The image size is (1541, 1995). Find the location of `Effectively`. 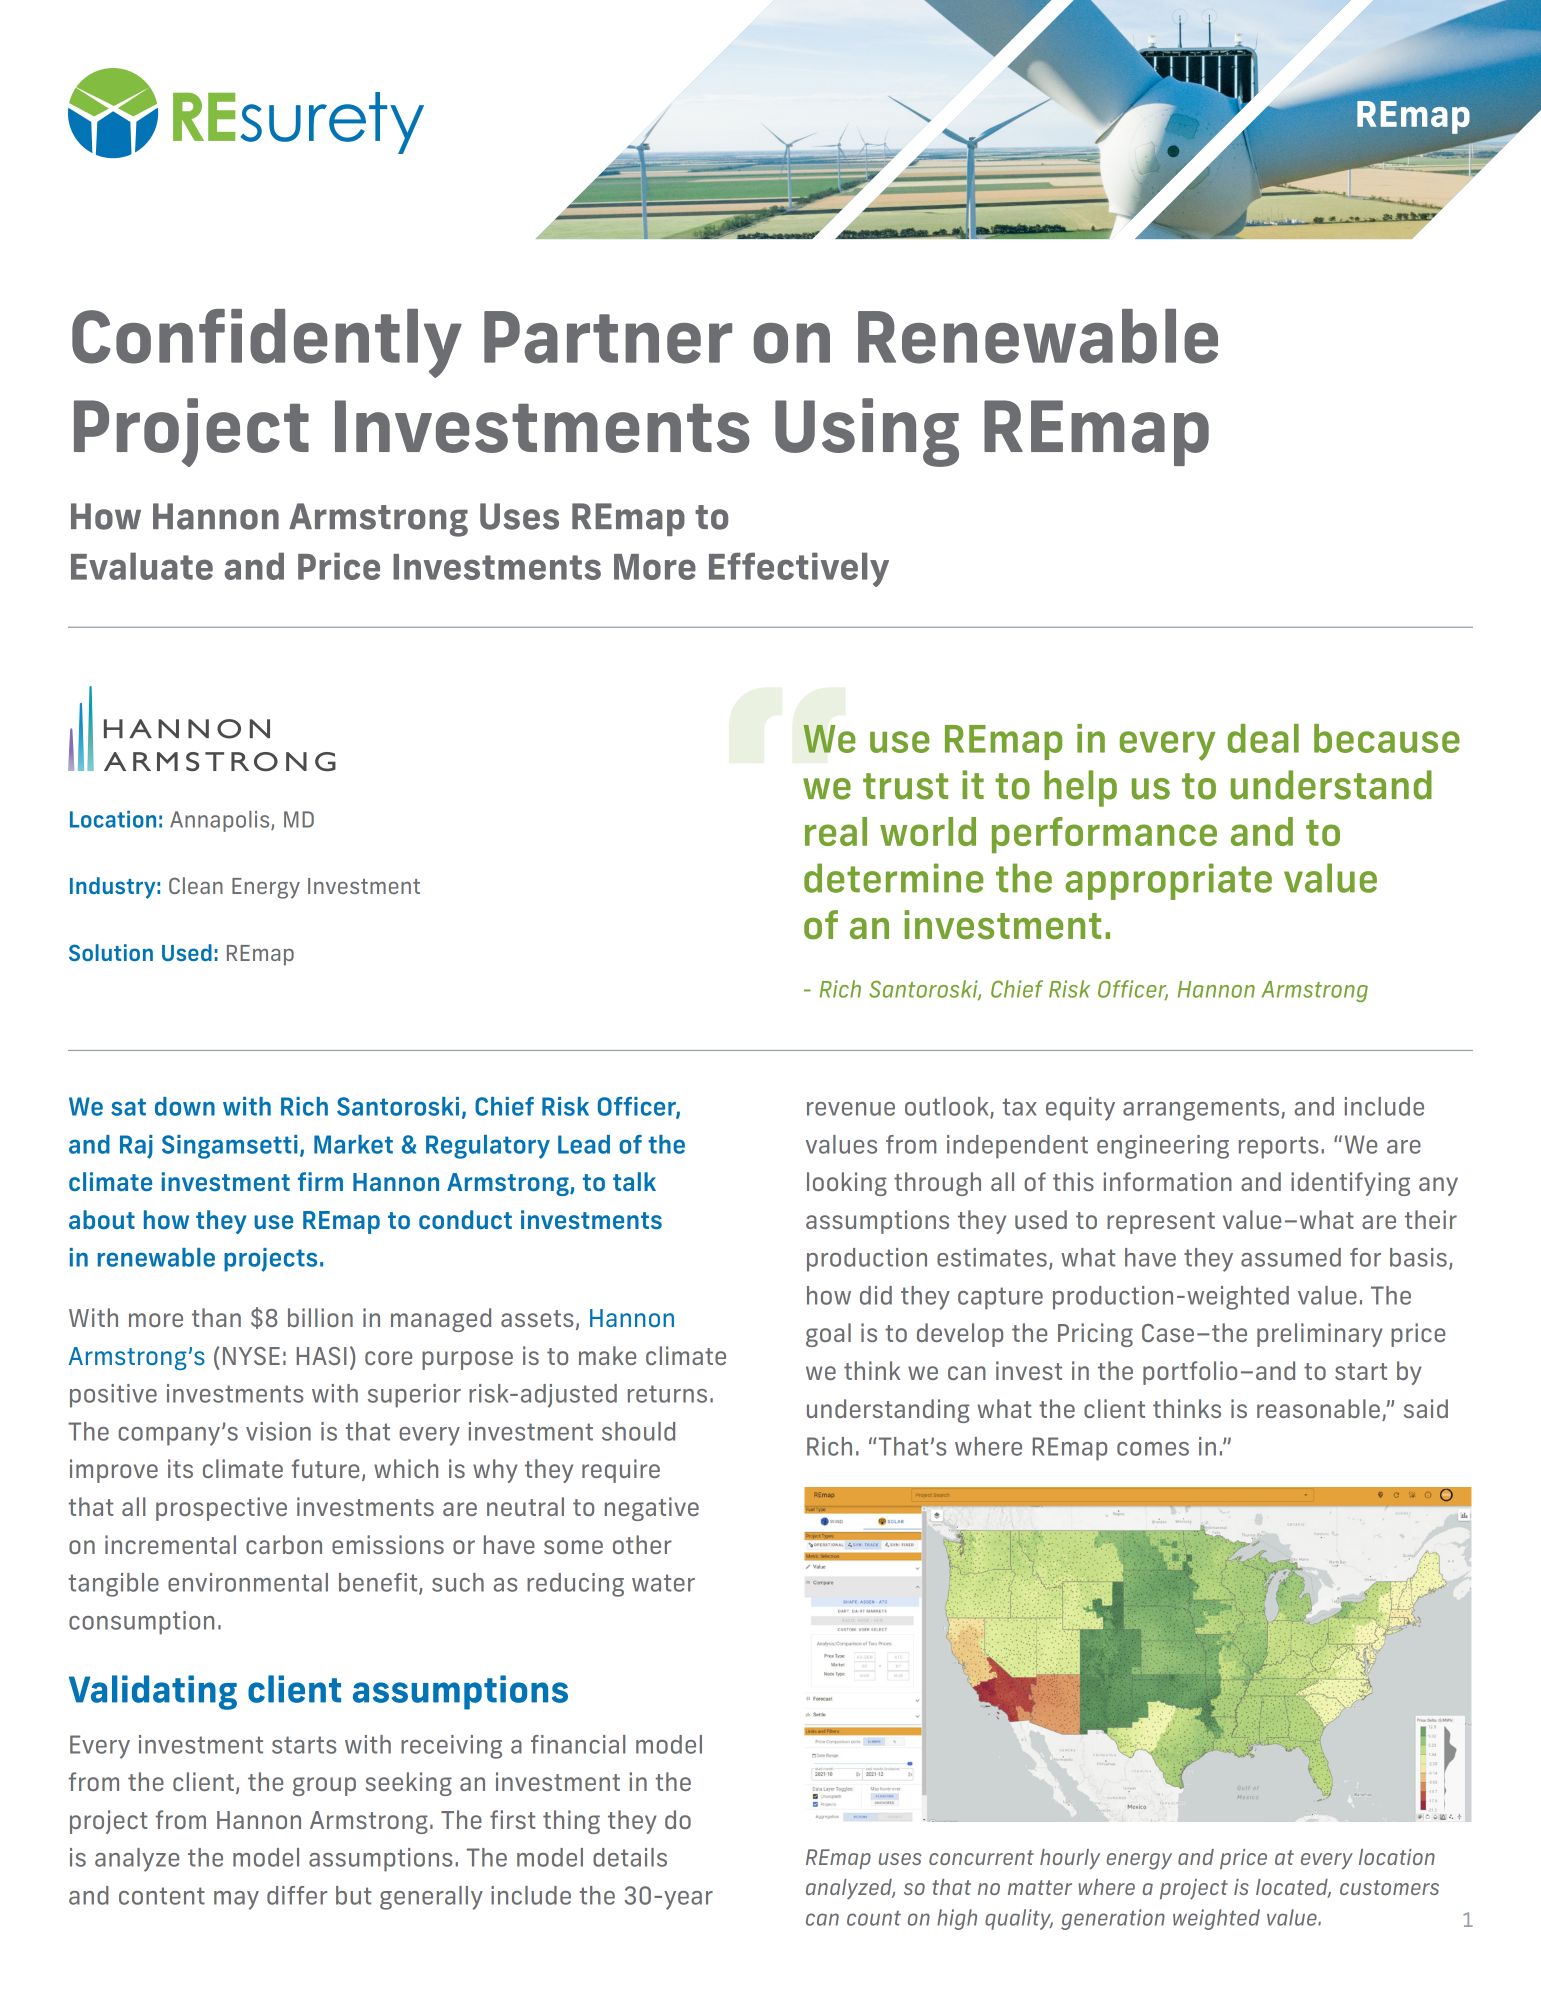

Effectively is located at coordinates (799, 569).
